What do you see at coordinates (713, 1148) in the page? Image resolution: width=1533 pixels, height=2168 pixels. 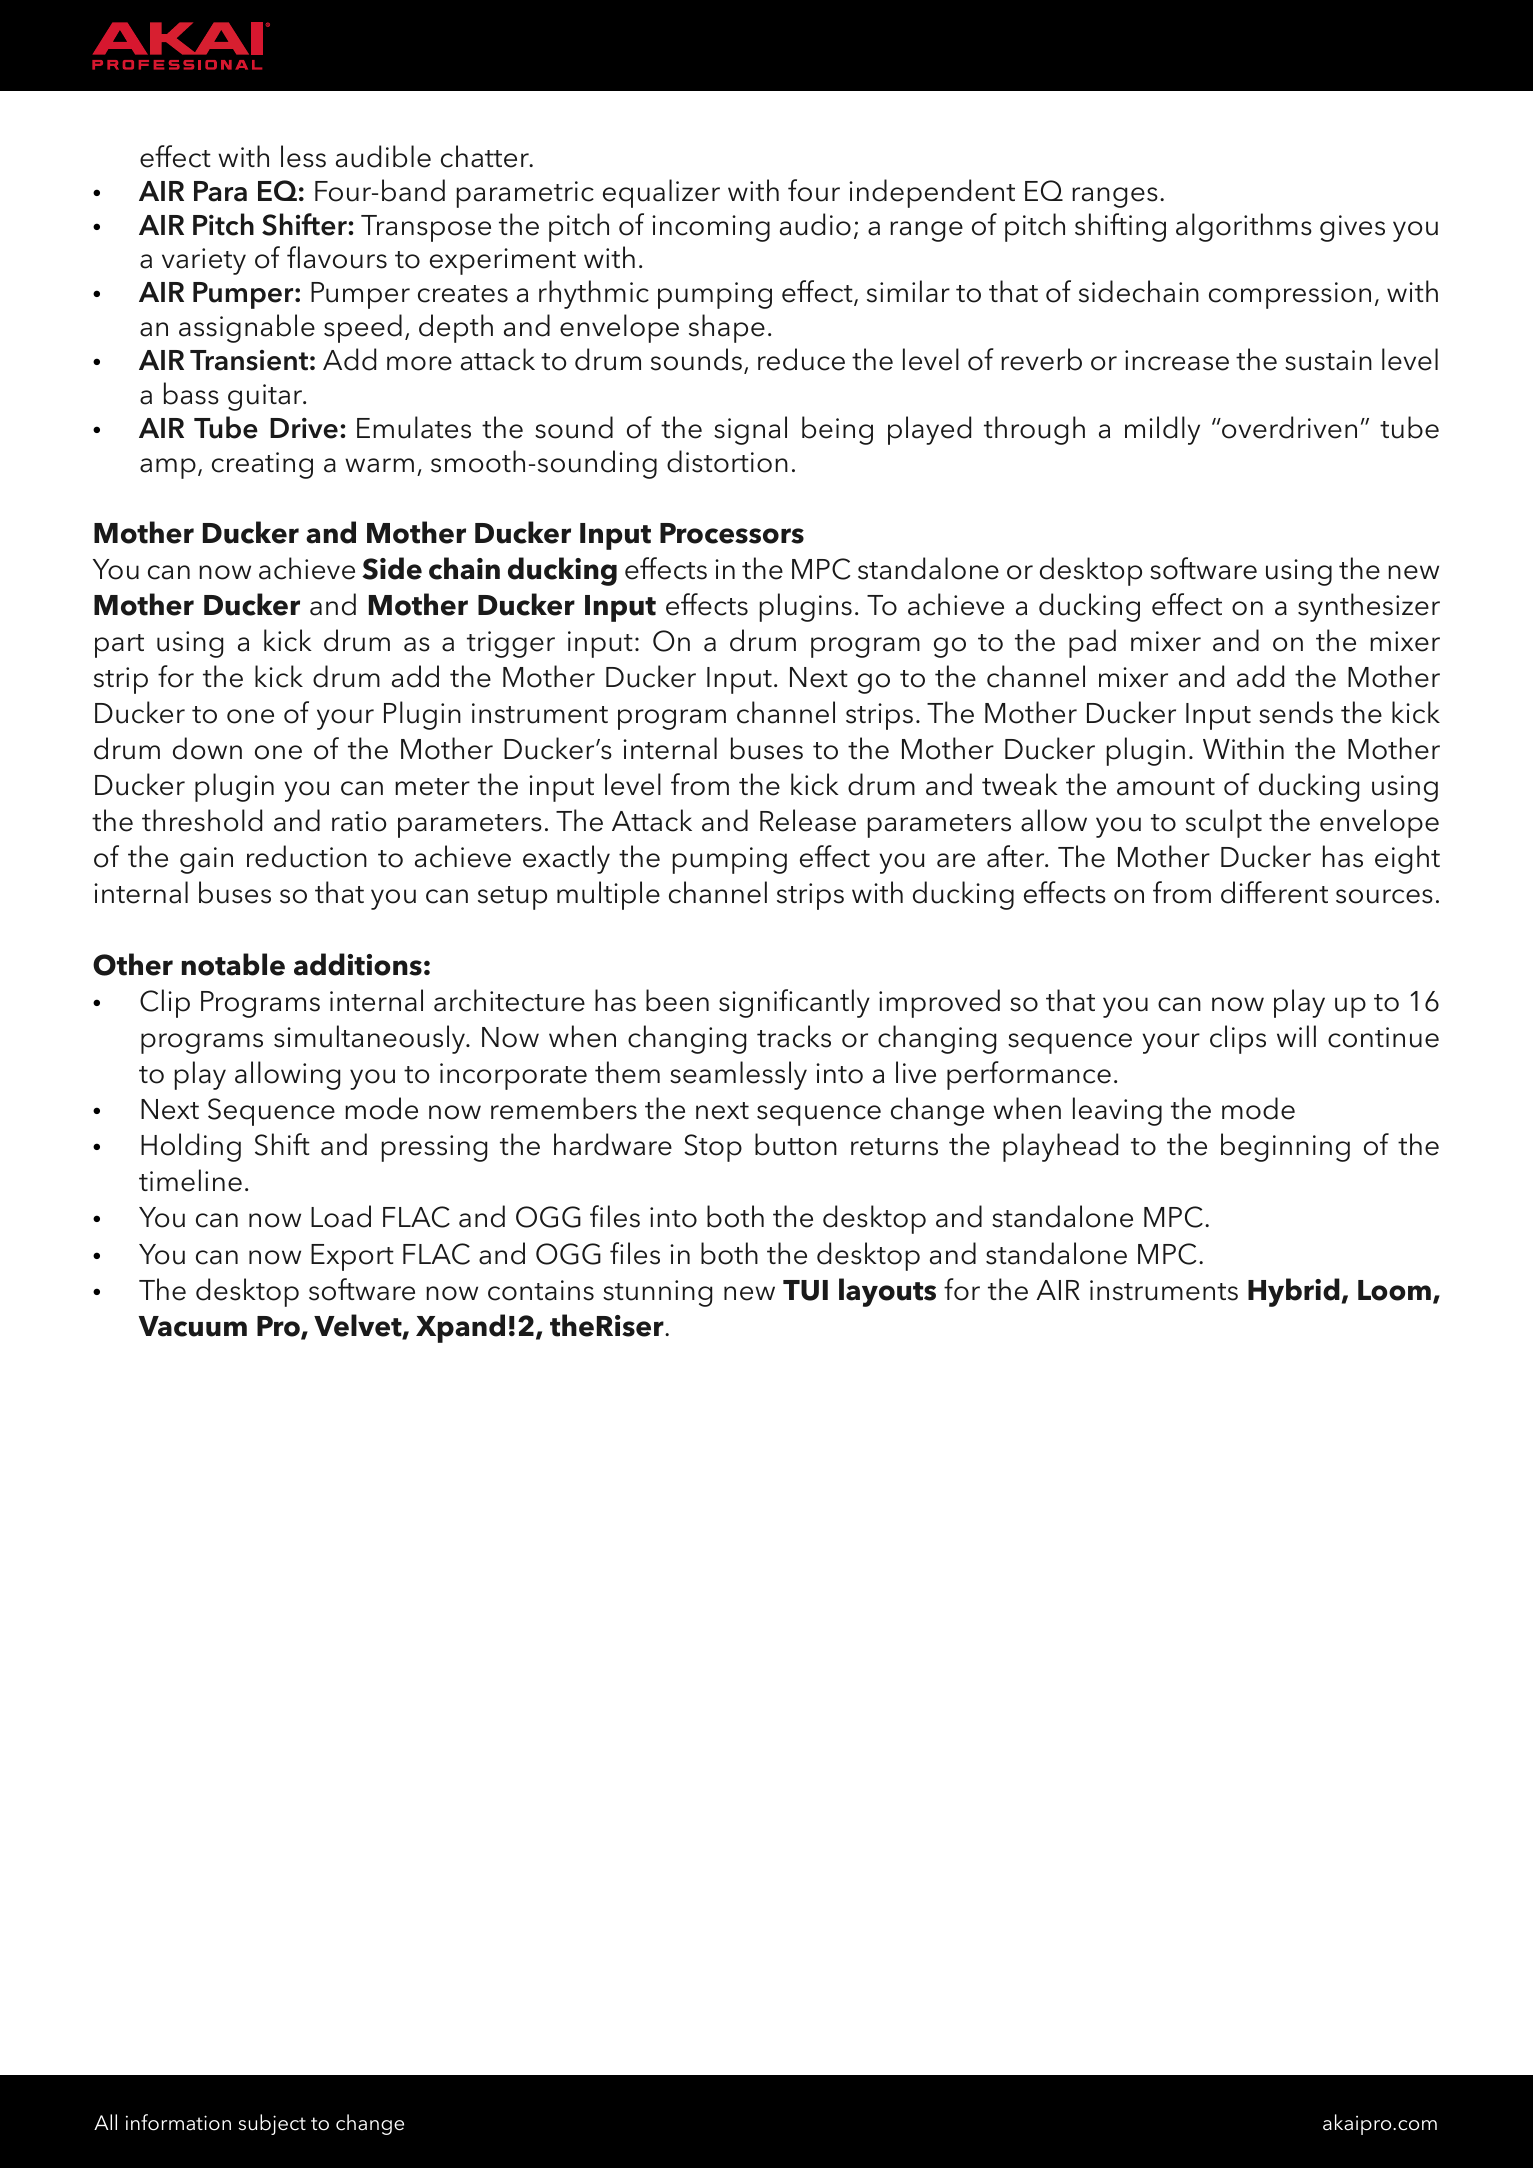 I see `Stop` at bounding box center [713, 1148].
